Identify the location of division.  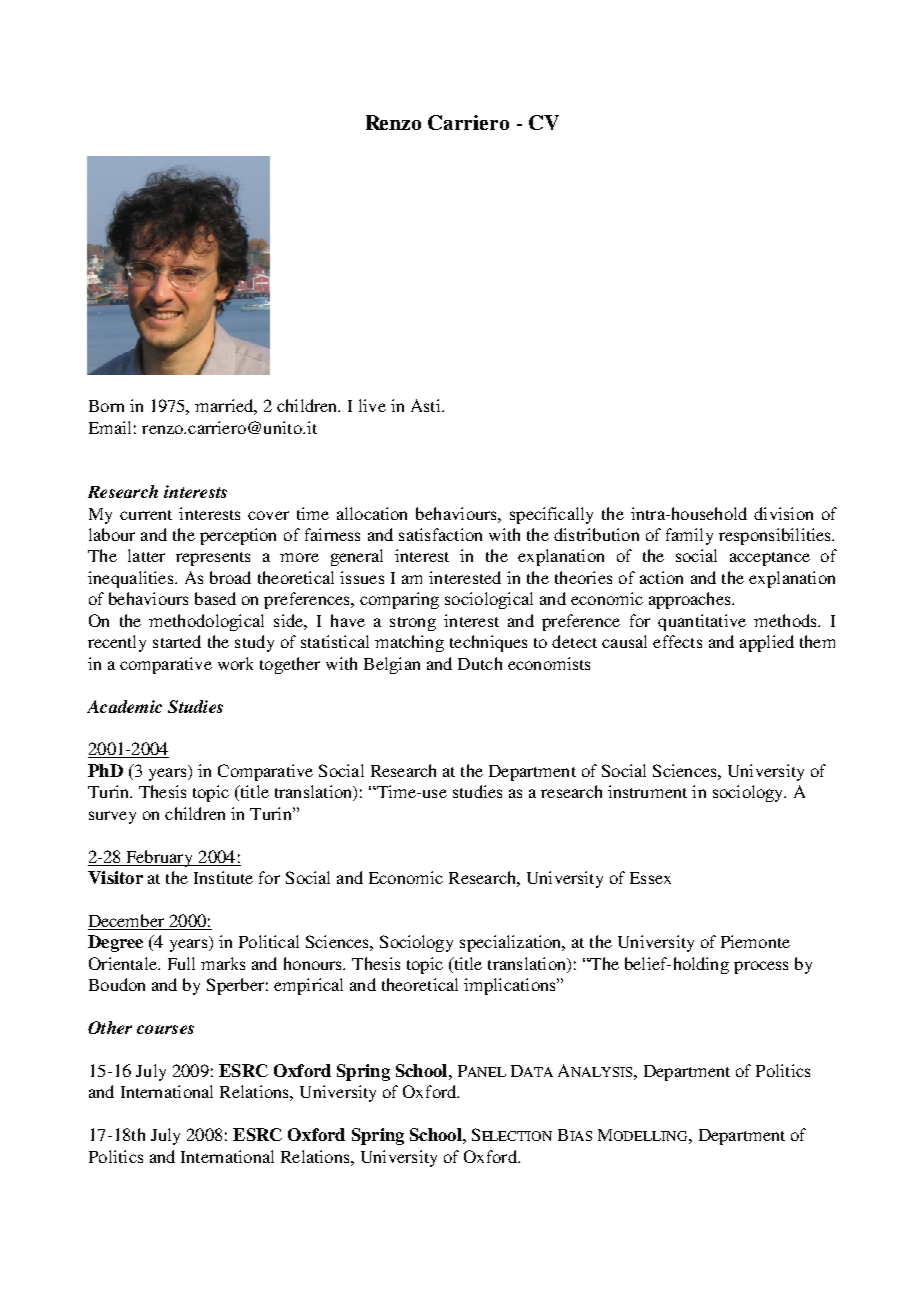
(783, 513).
